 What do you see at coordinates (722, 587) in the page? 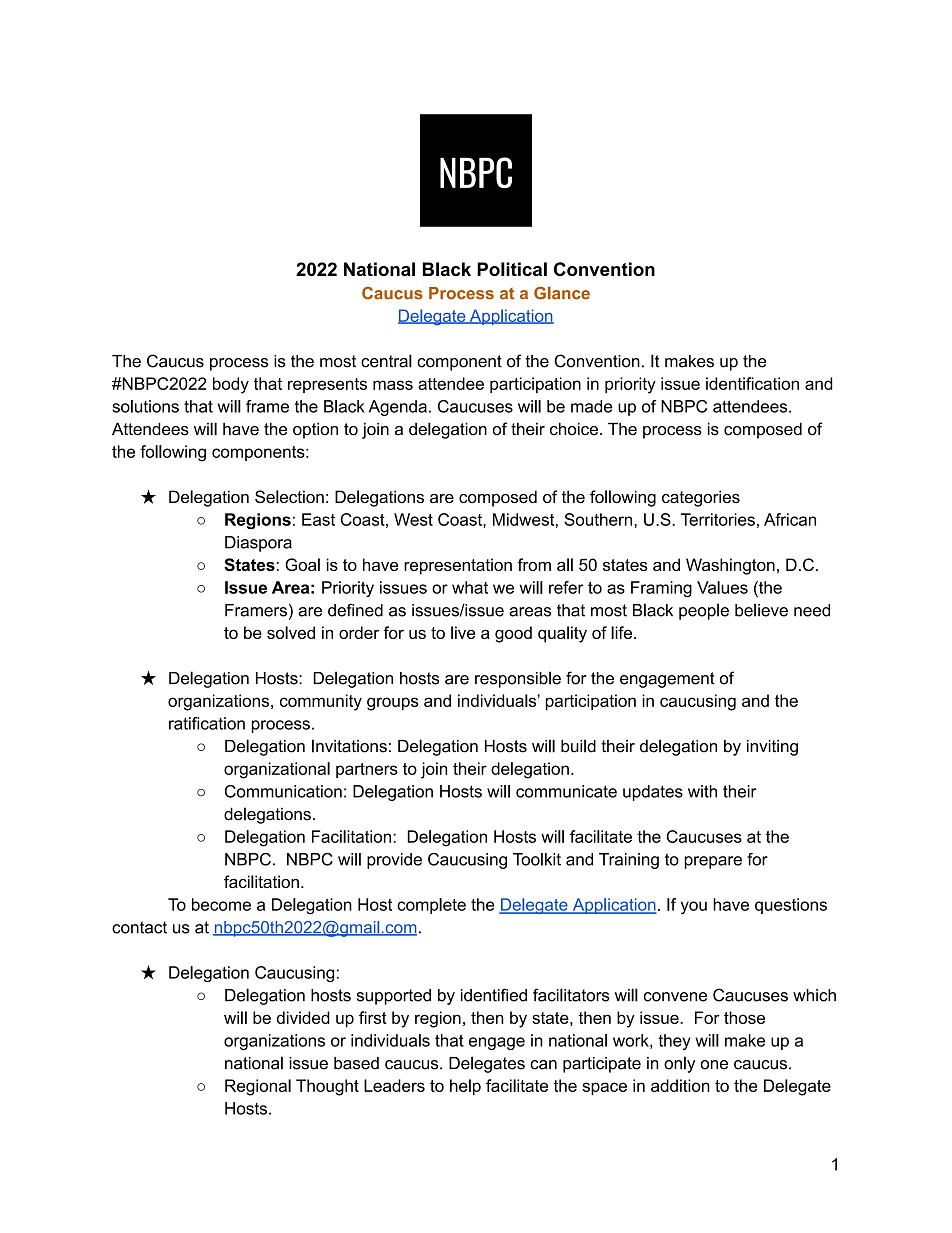
I see `Values` at bounding box center [722, 587].
